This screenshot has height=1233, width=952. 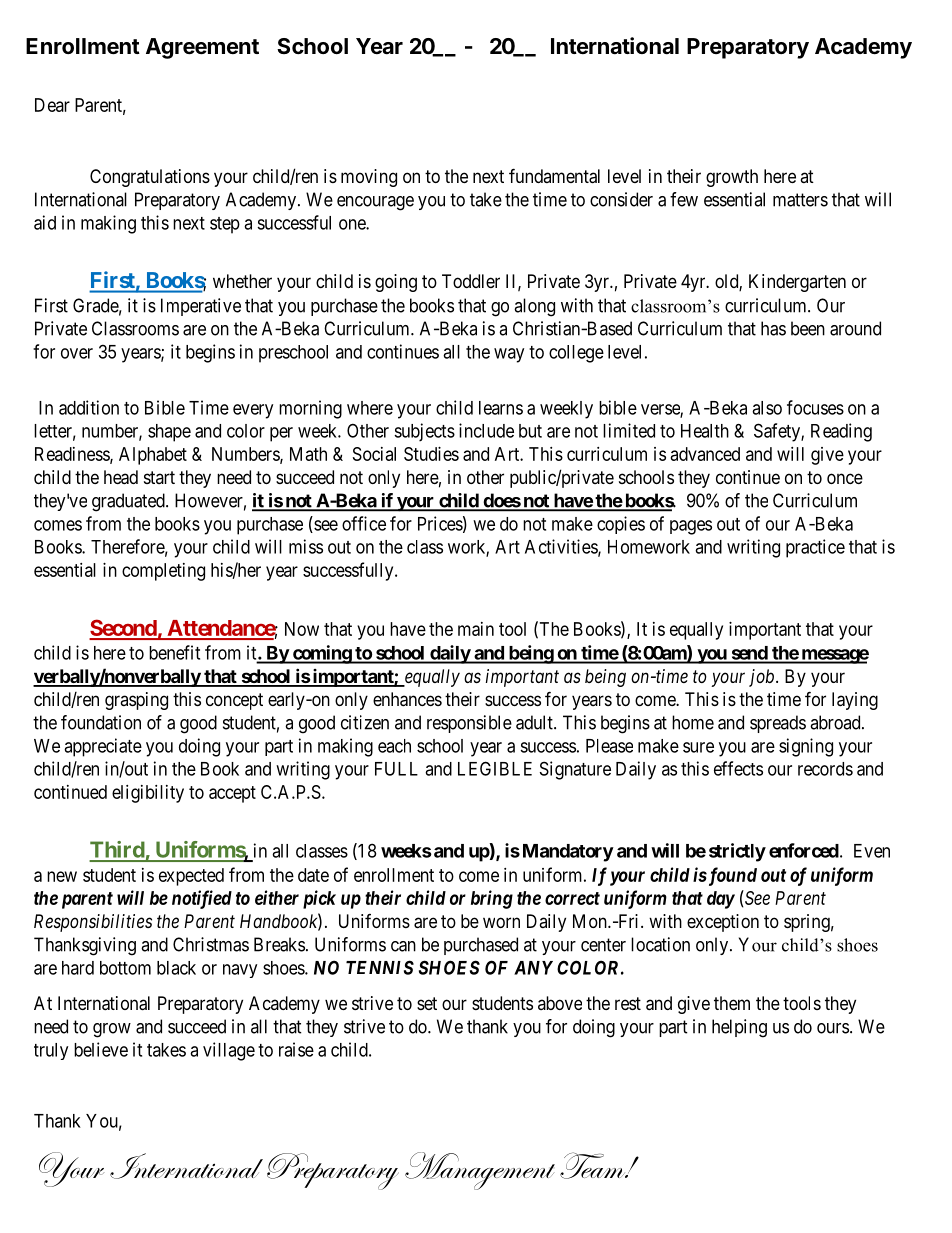 I want to click on main, so click(x=476, y=629).
